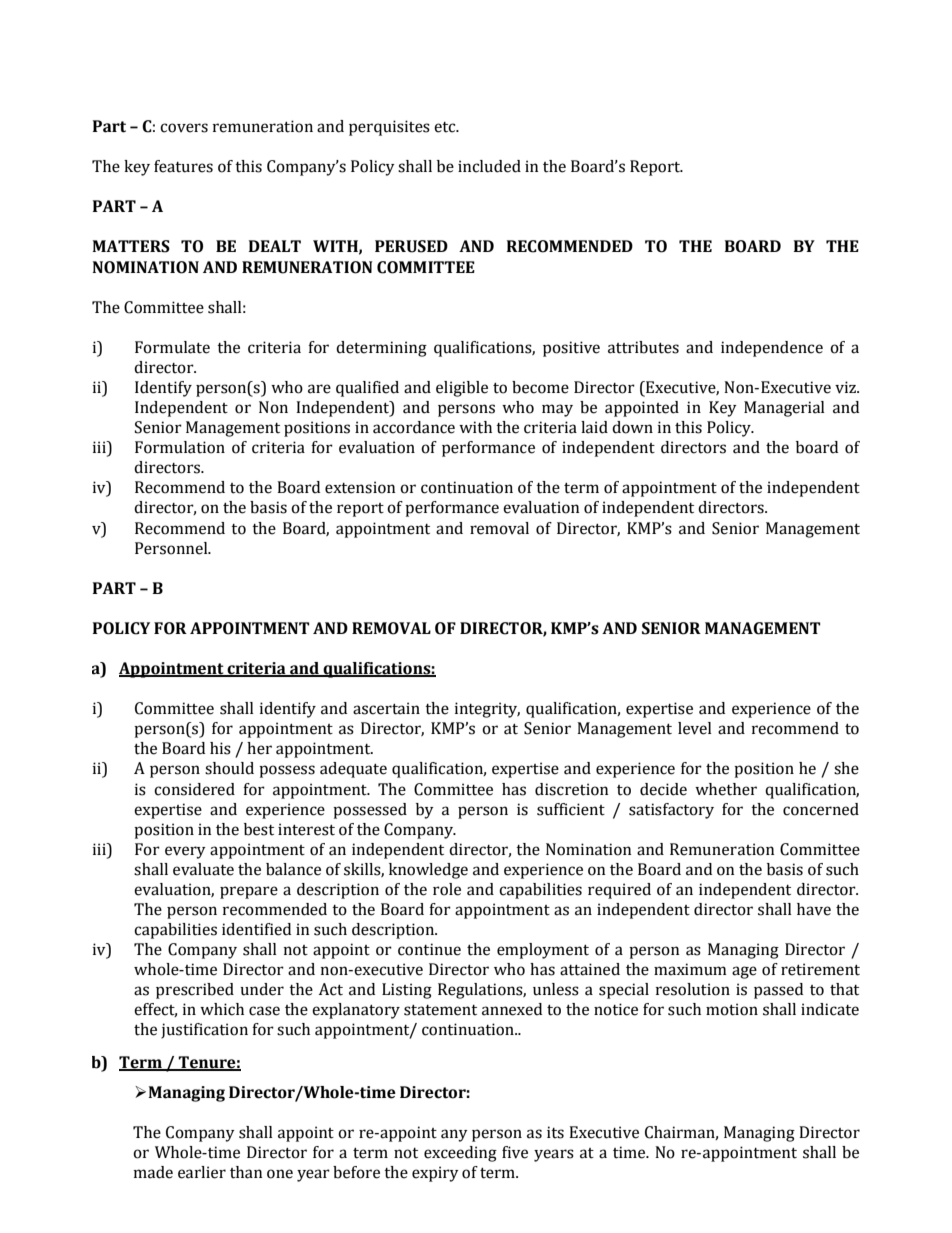  Describe the element at coordinates (229, 768) in the image. I see `should` at that location.
